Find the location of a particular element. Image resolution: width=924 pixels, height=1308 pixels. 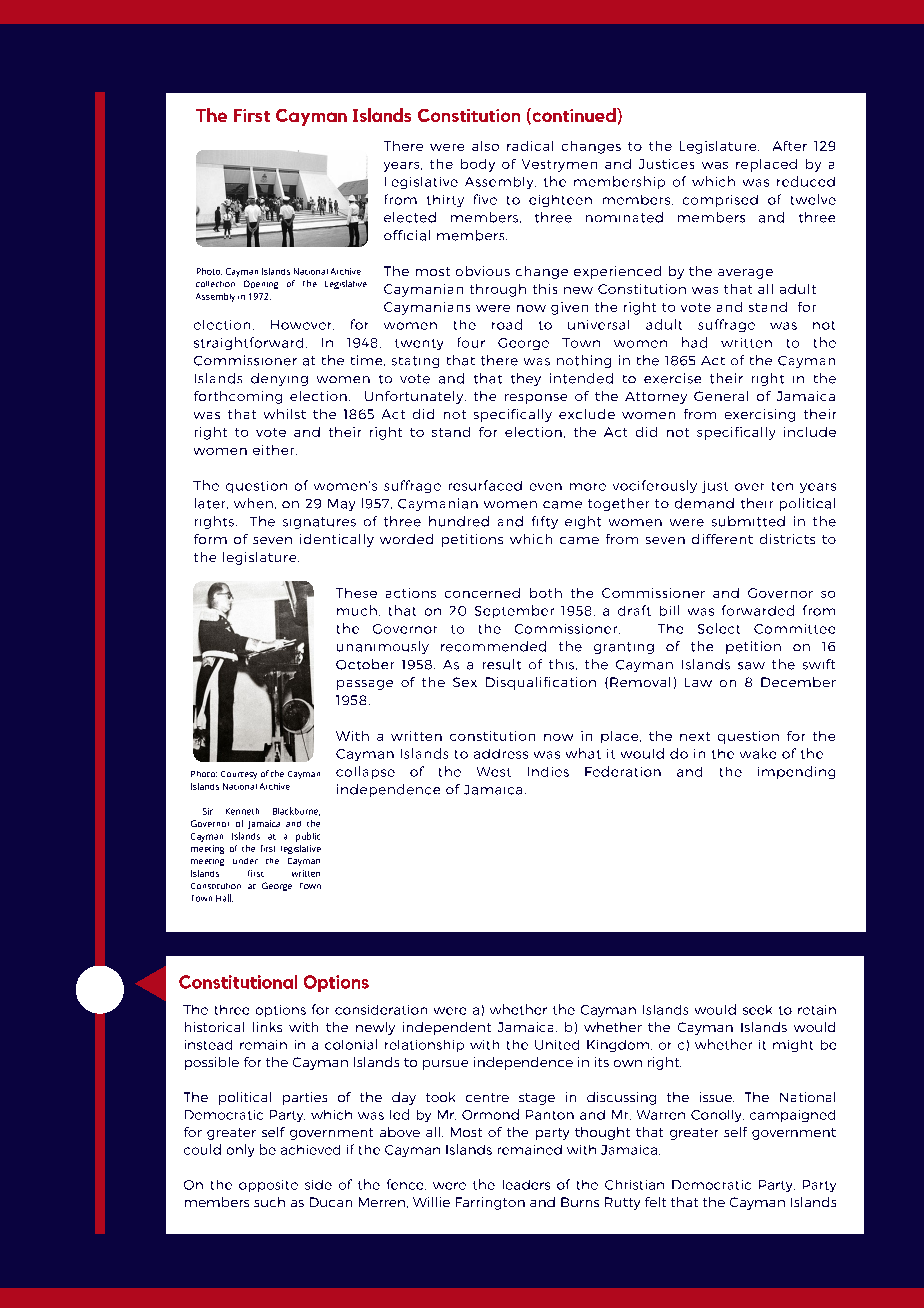

After is located at coordinates (790, 146).
